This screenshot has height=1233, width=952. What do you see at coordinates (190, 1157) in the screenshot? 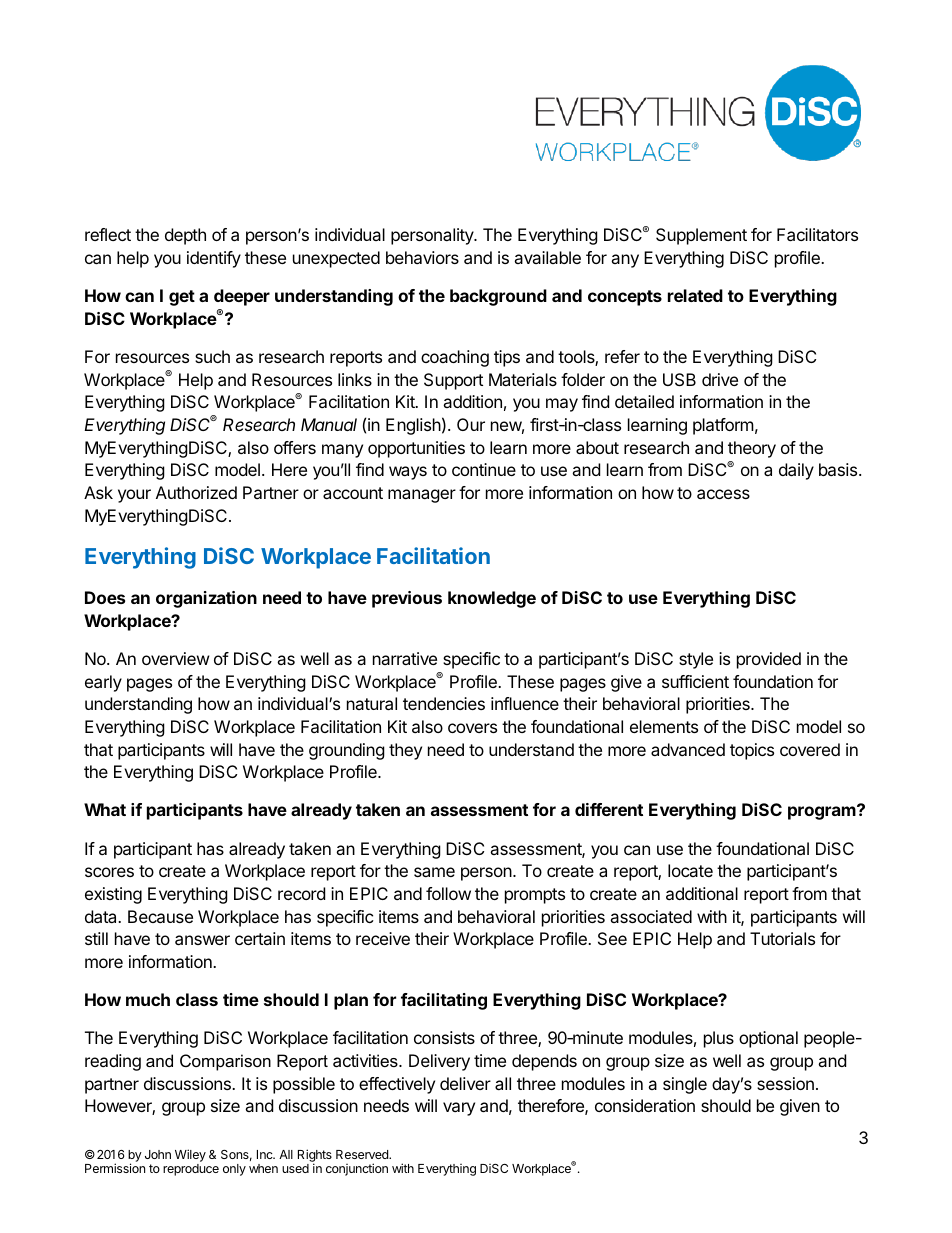
I see `Wiley` at bounding box center [190, 1157].
